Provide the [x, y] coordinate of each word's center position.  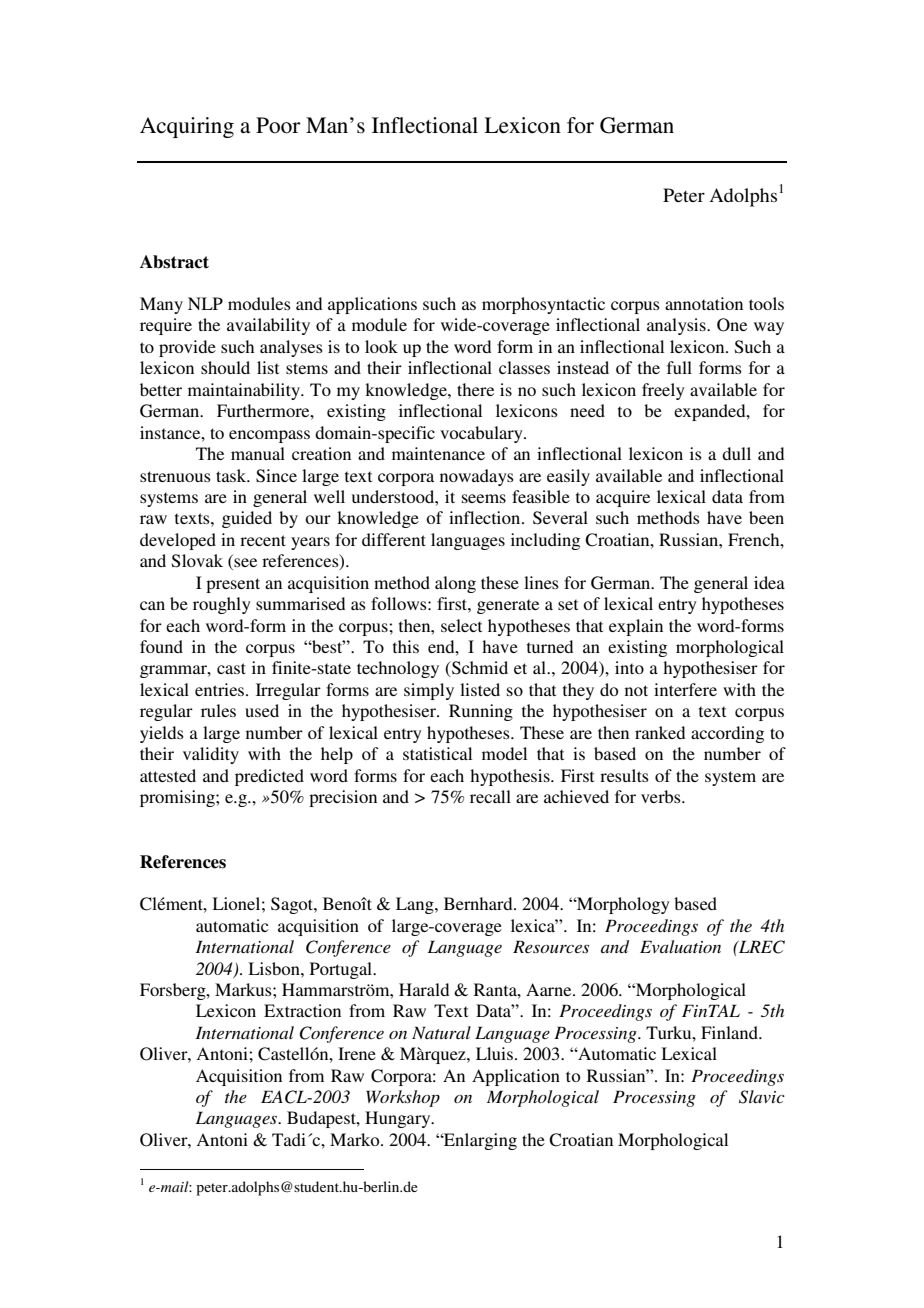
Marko [356, 1139]
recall [490, 796]
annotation [704, 303]
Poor [278, 125]
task [232, 475]
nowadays [477, 477]
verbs [662, 796]
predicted [269, 777]
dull [736, 453]
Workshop [403, 1098]
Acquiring [187, 127]
